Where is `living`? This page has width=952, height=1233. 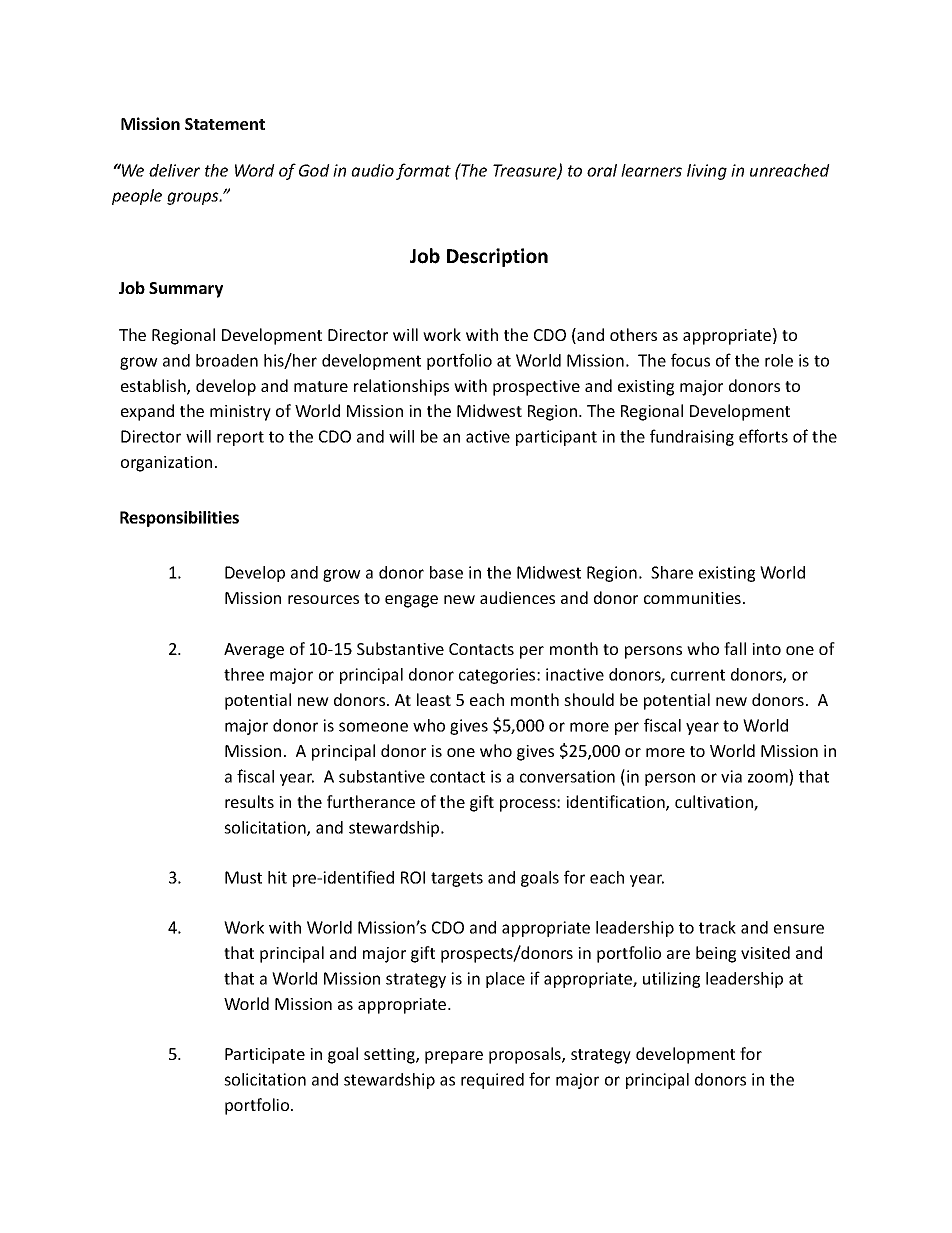
living is located at coordinates (707, 172).
